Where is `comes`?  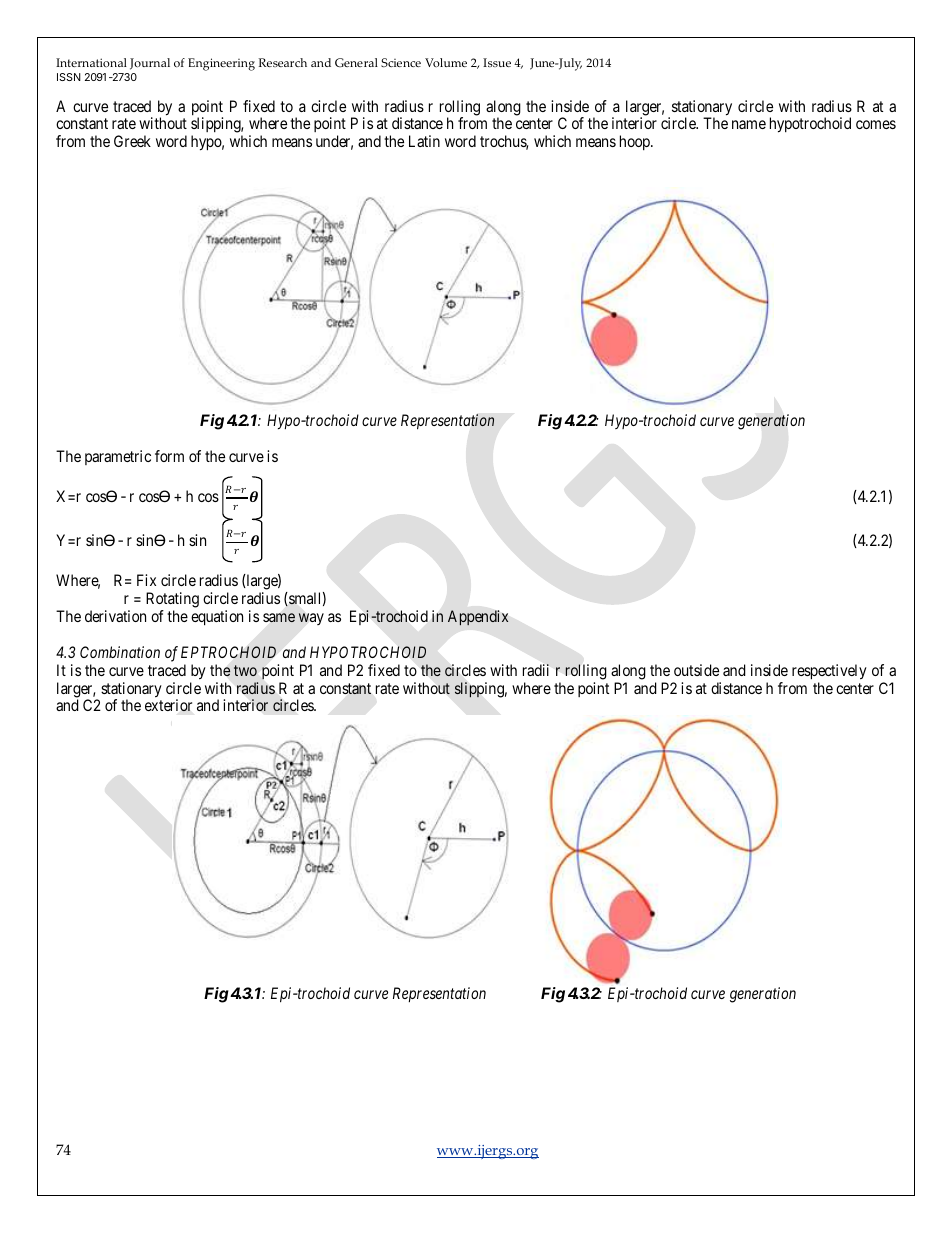
comes is located at coordinates (876, 124).
